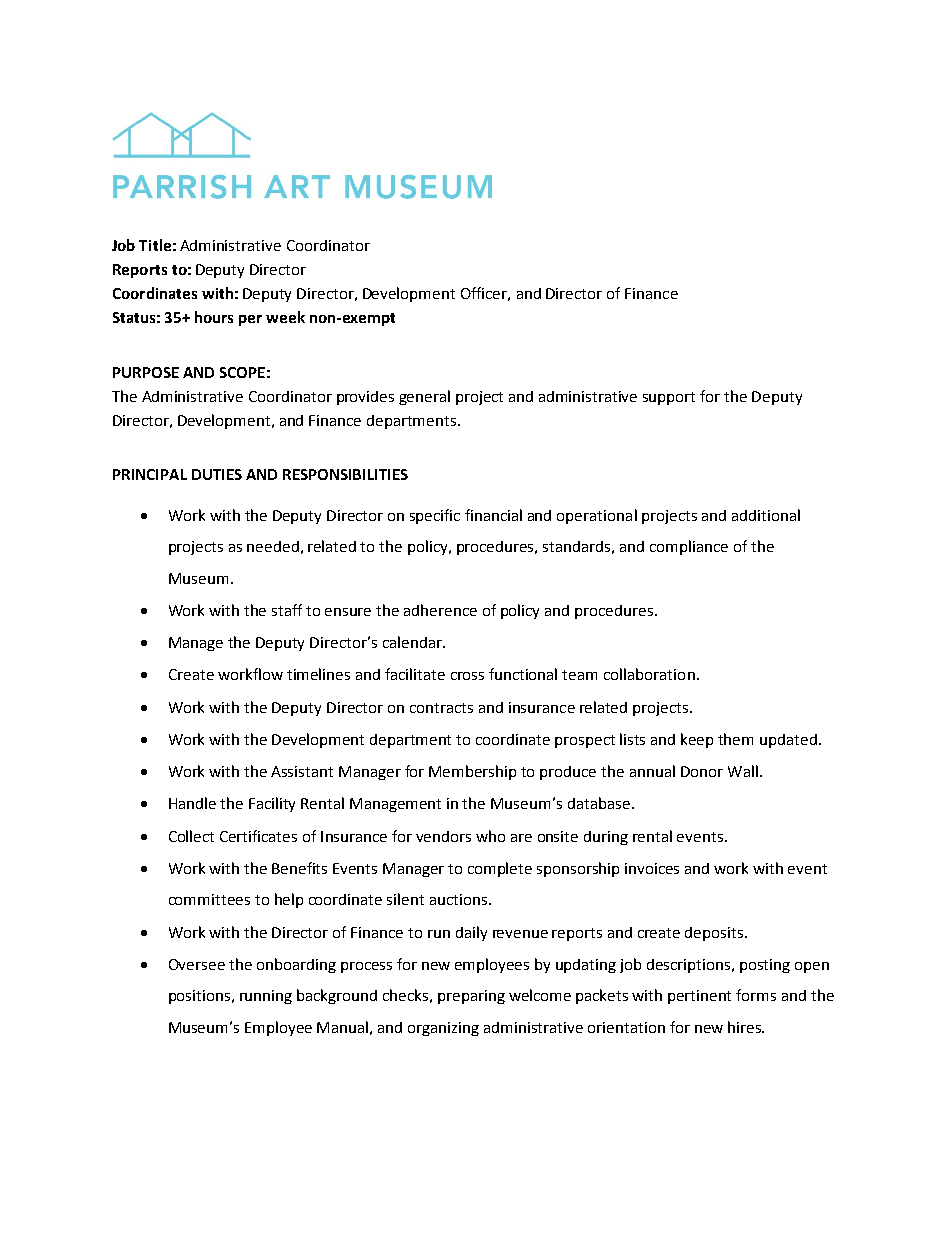 This screenshot has height=1233, width=952. I want to click on staff, so click(287, 610).
